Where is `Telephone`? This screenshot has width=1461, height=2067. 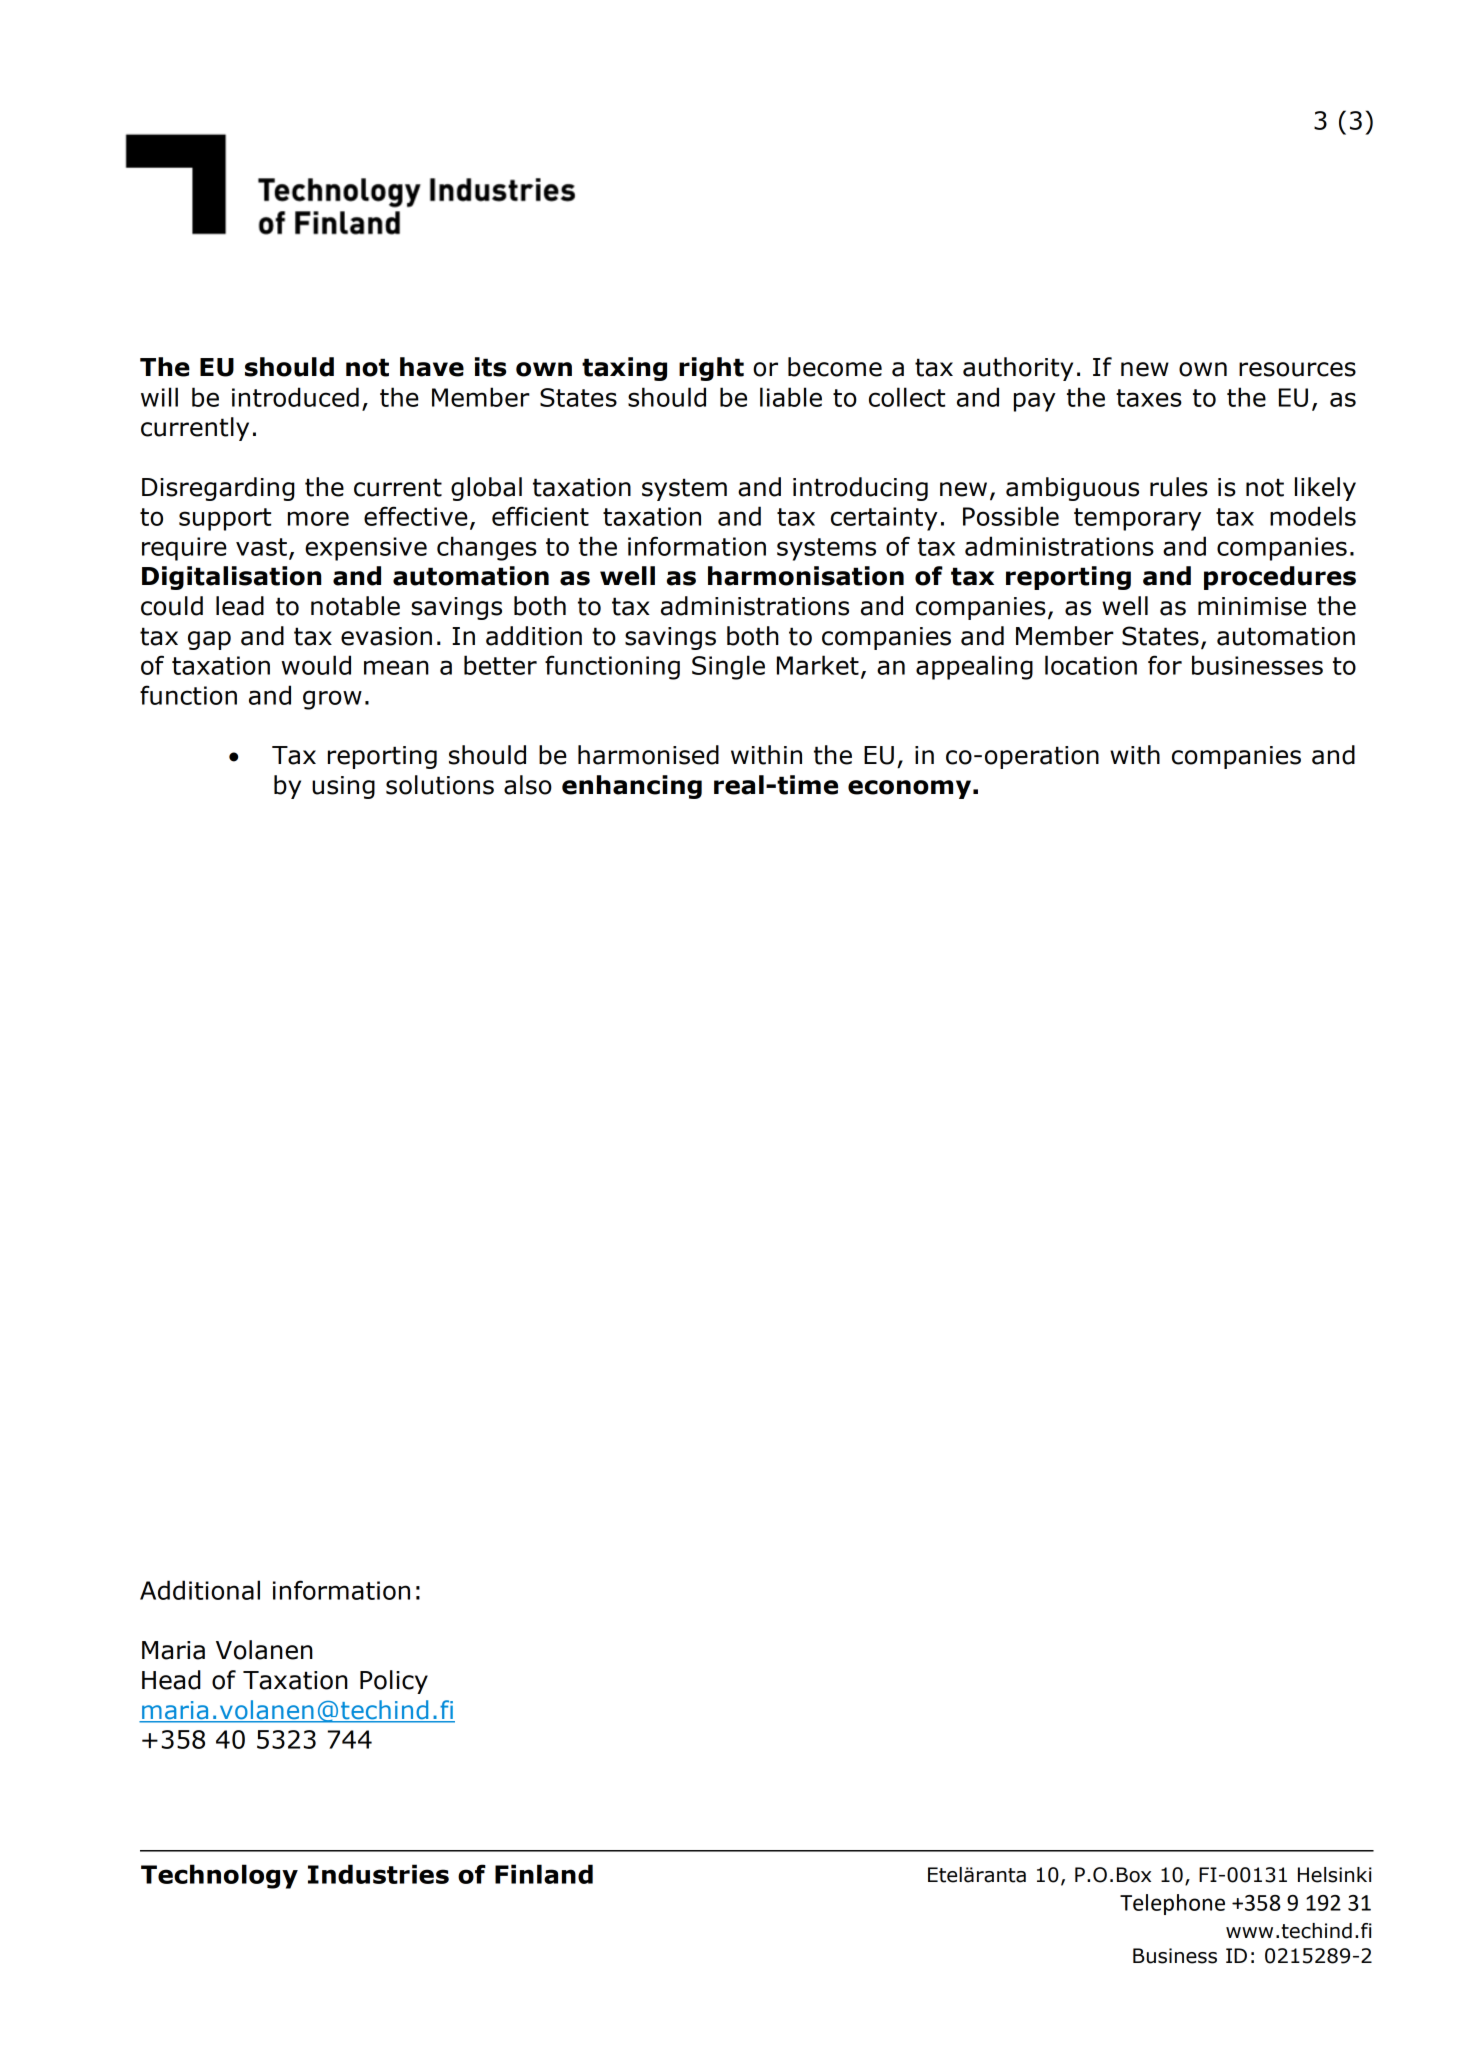
Telephone is located at coordinates (1172, 1904).
